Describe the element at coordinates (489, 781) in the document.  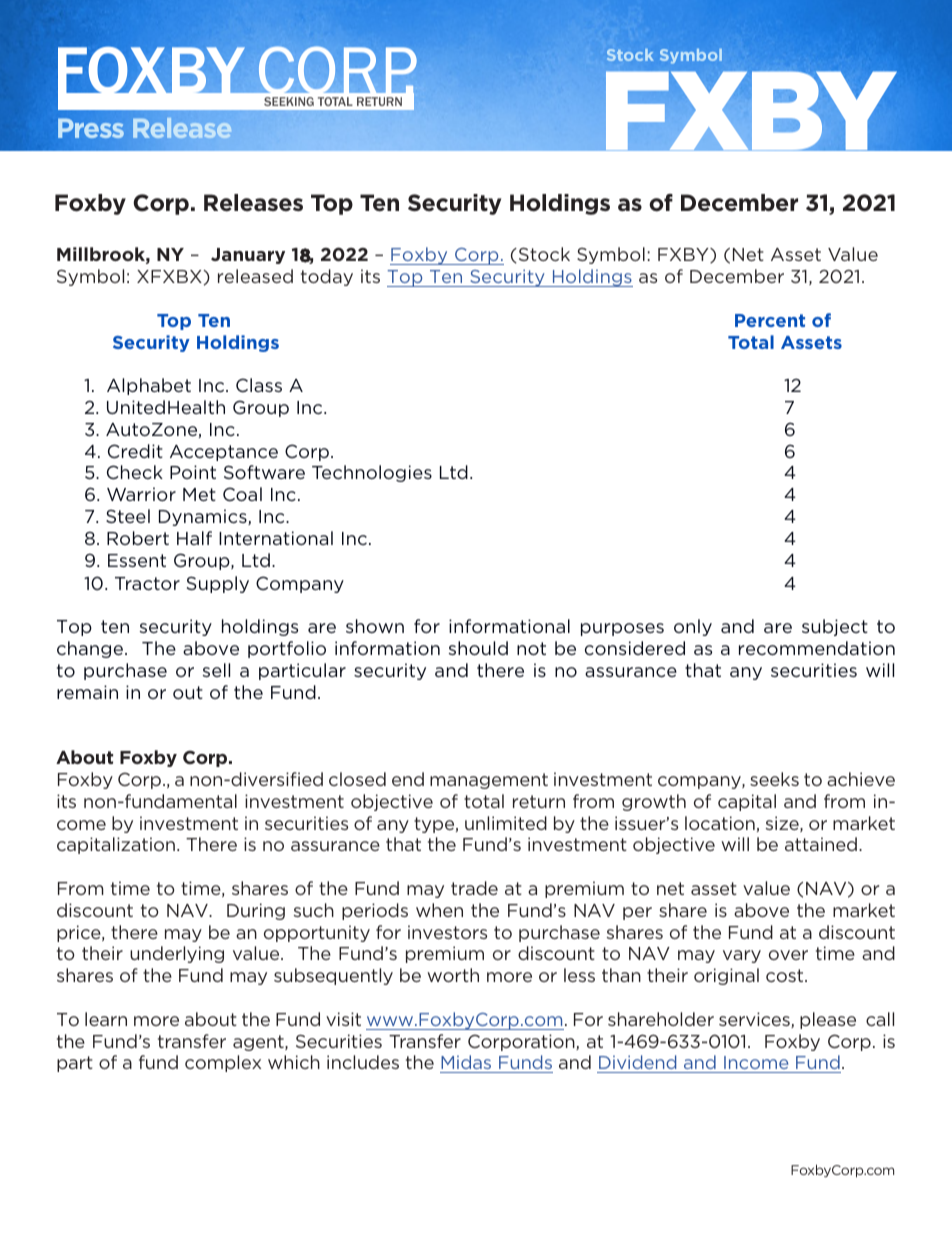
I see `management` at that location.
